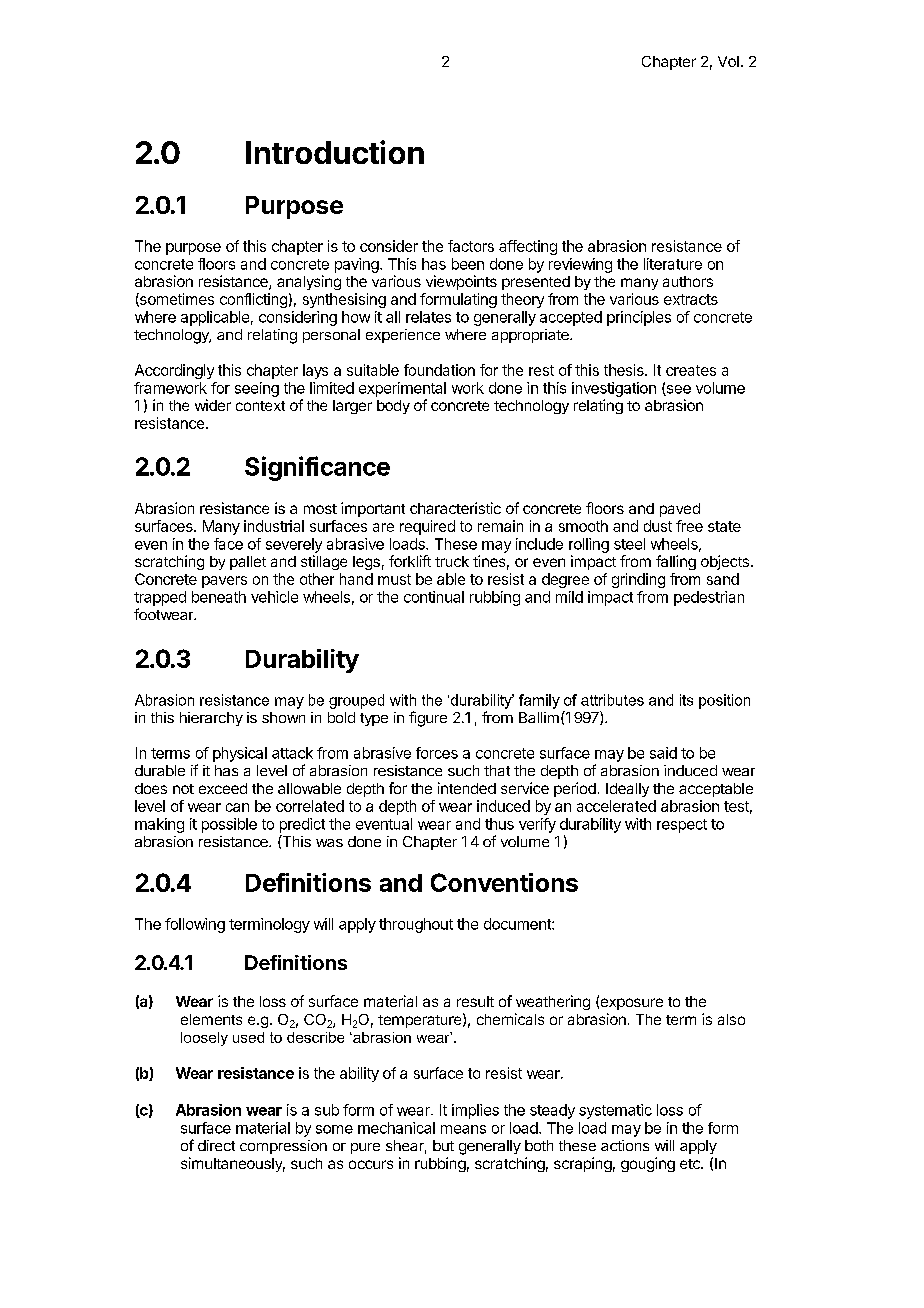 The height and width of the document is (1308, 924). Describe the element at coordinates (463, 1129) in the document. I see `means` at that location.
